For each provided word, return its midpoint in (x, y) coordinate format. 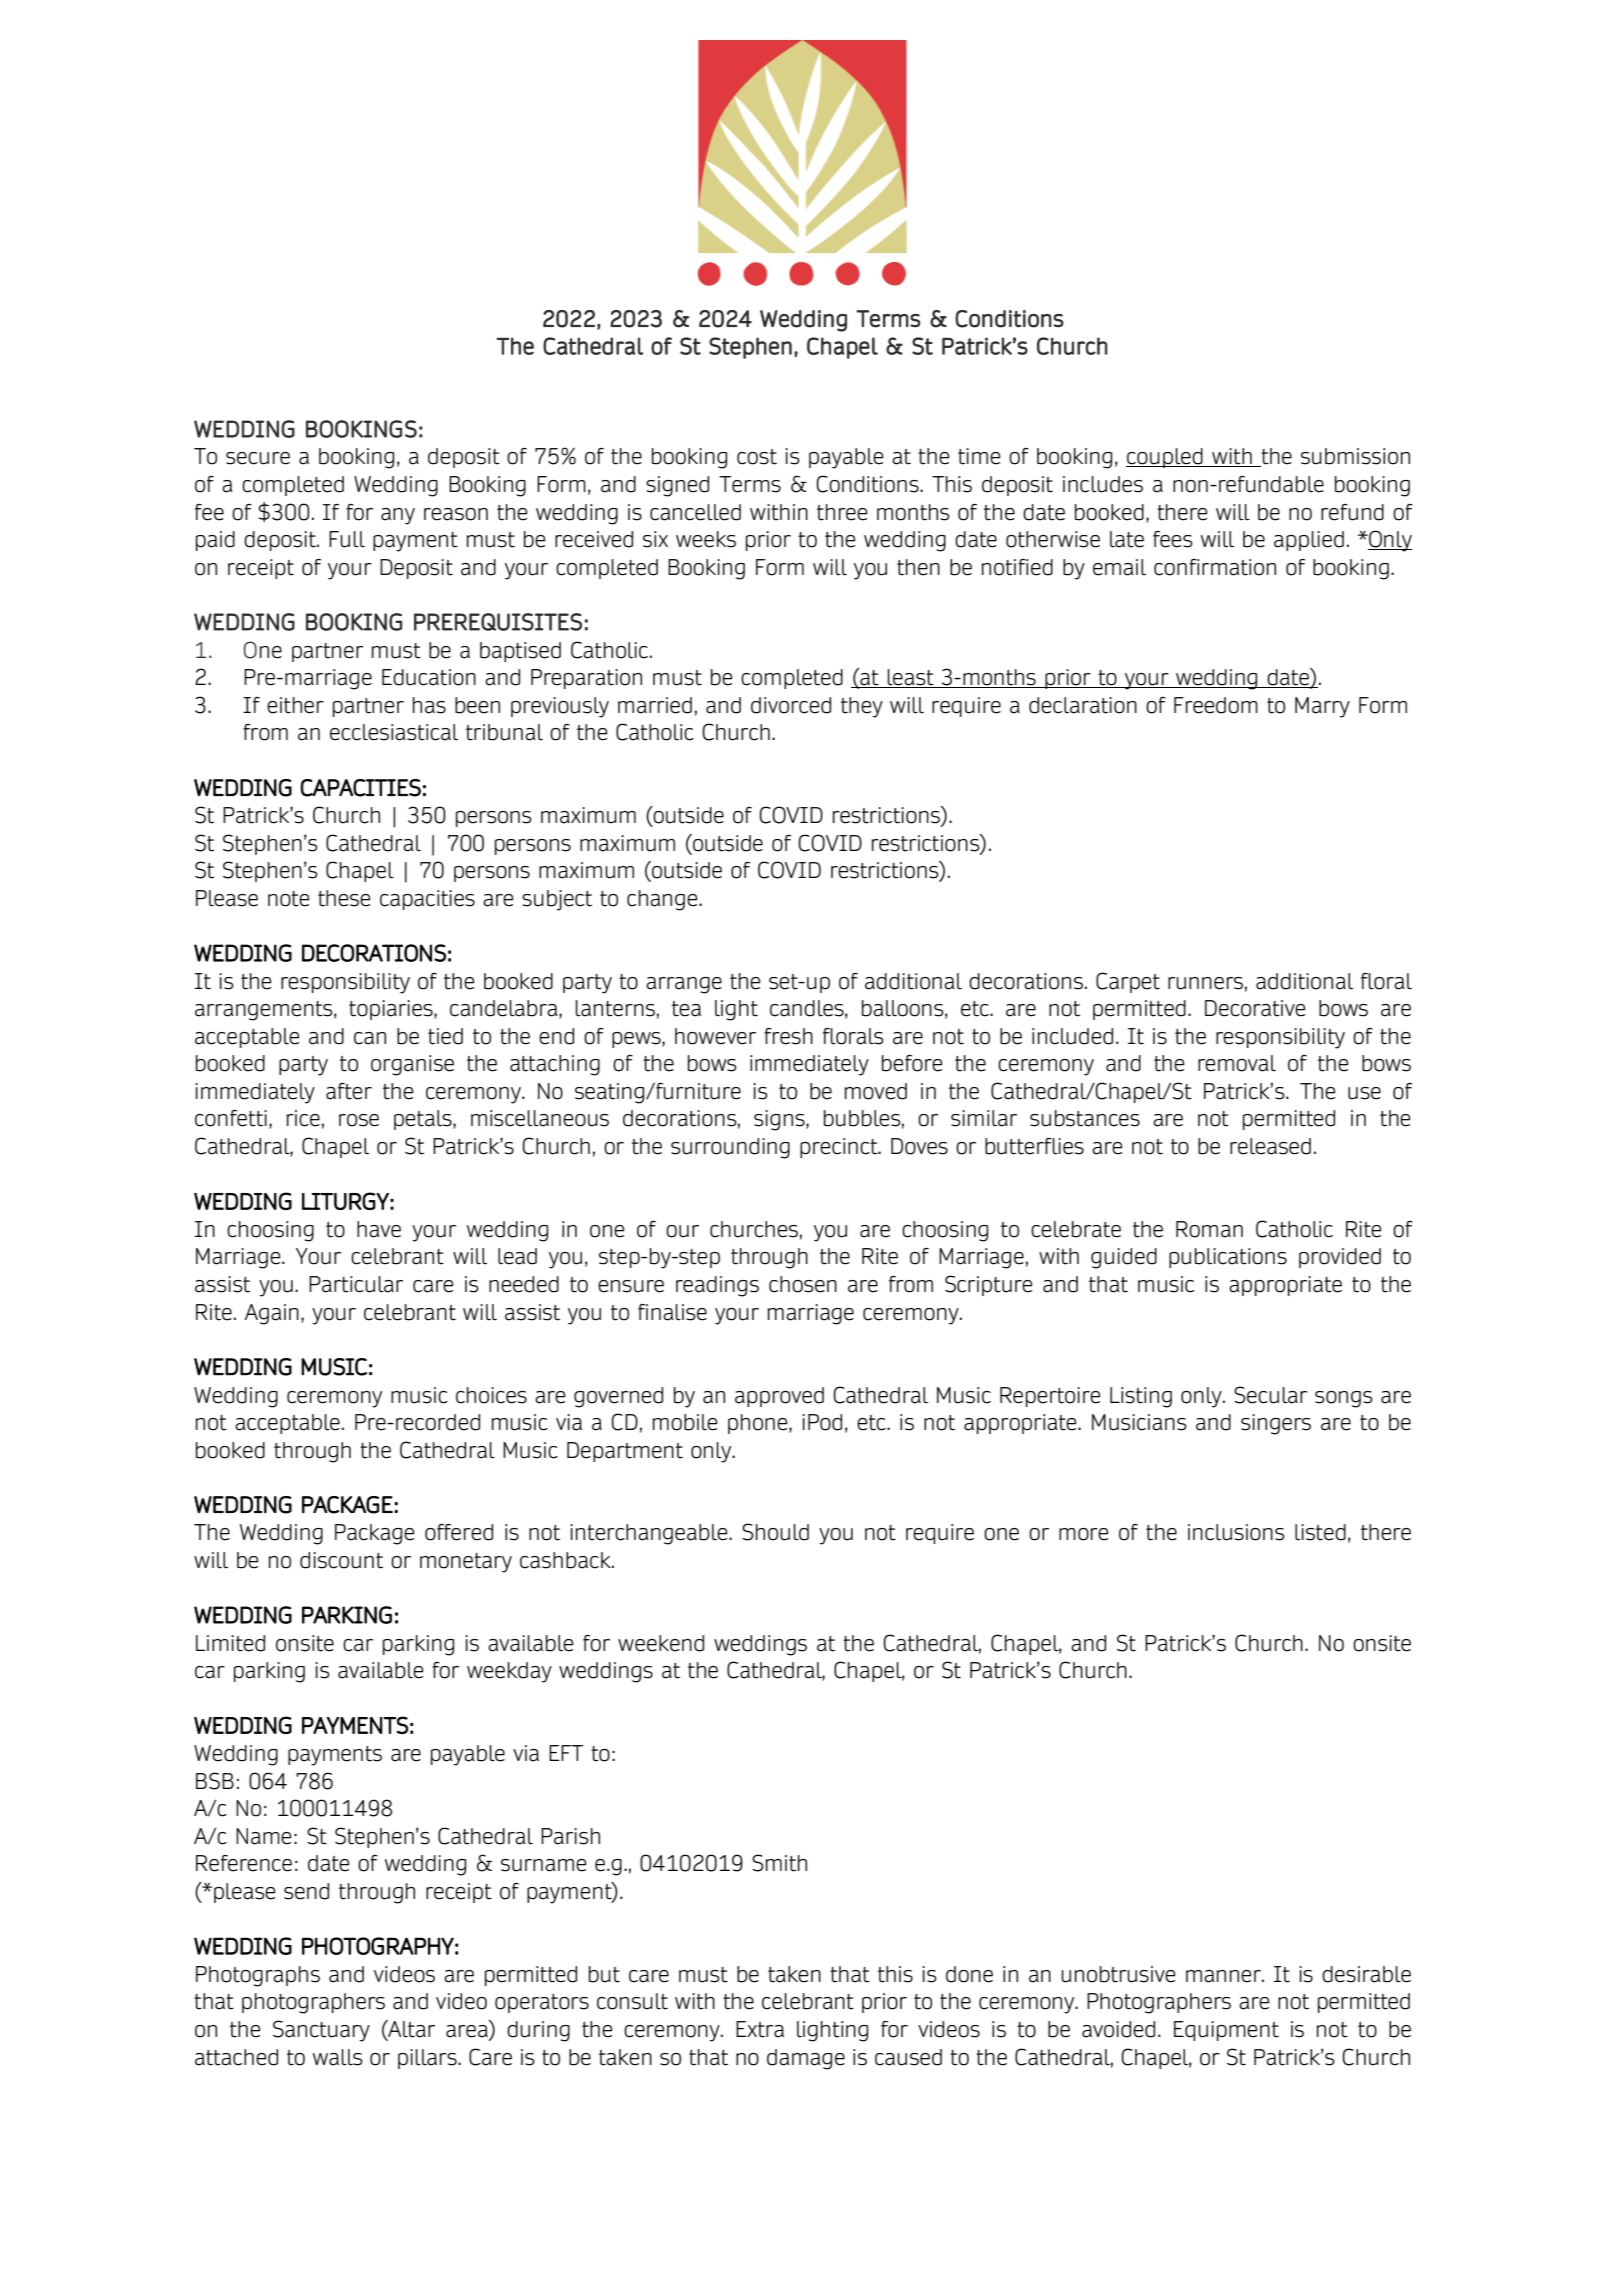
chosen (803, 1284)
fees (1173, 539)
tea (686, 1009)
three (842, 512)
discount (341, 1560)
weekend (661, 1643)
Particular (356, 1284)
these (344, 898)
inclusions (1236, 1532)
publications (1228, 1258)
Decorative (1255, 1008)
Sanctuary (321, 2031)
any (398, 516)
